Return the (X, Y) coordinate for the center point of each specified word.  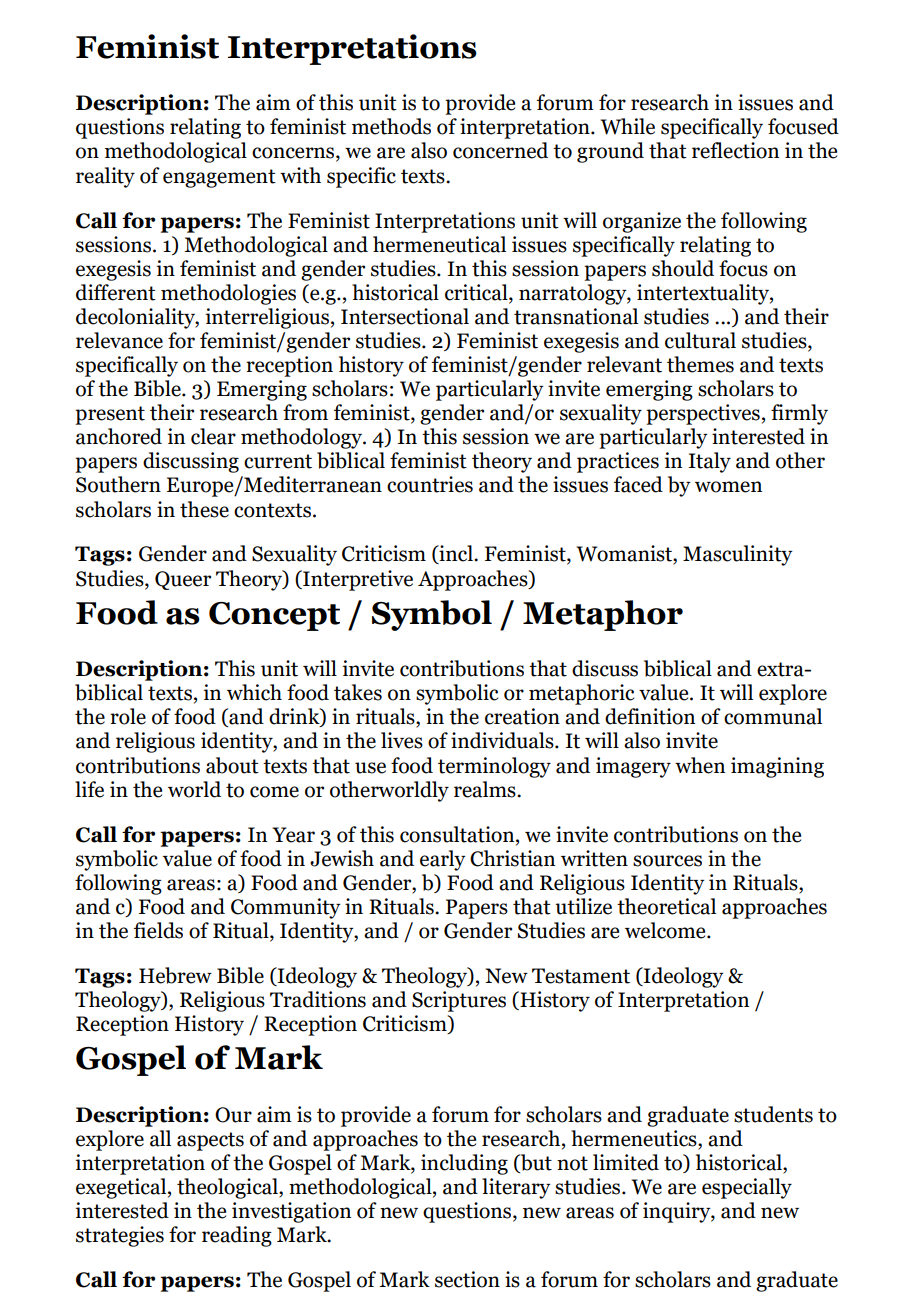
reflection (735, 150)
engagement (219, 178)
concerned (500, 150)
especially (747, 1188)
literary (516, 1188)
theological (228, 1188)
